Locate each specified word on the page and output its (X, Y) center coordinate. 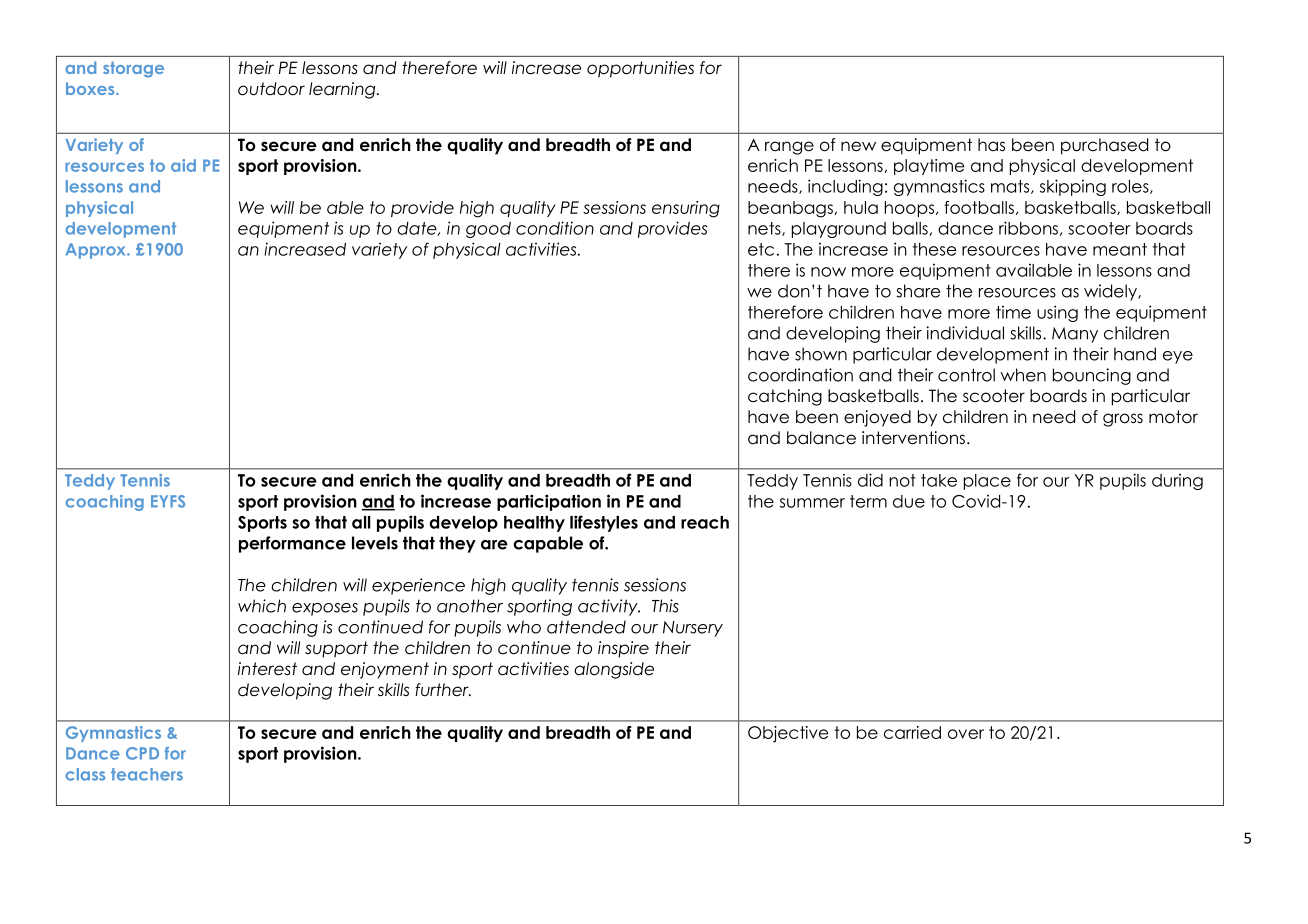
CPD (142, 753)
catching (785, 397)
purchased (1104, 146)
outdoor (271, 89)
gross (1123, 420)
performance (292, 544)
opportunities (640, 69)
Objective (788, 734)
